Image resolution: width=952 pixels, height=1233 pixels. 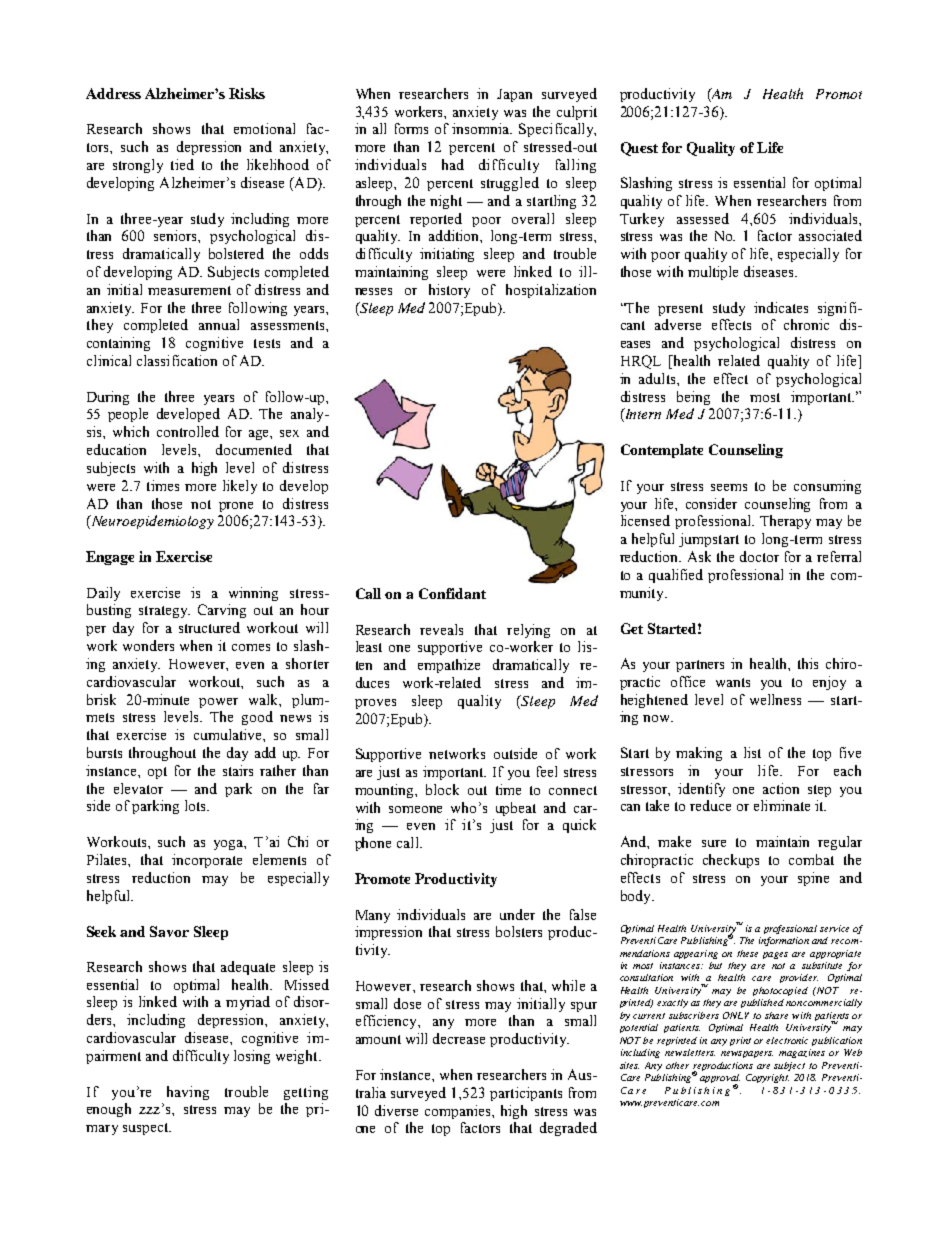 What do you see at coordinates (662, 451) in the document?
I see `Contemplate` at bounding box center [662, 451].
